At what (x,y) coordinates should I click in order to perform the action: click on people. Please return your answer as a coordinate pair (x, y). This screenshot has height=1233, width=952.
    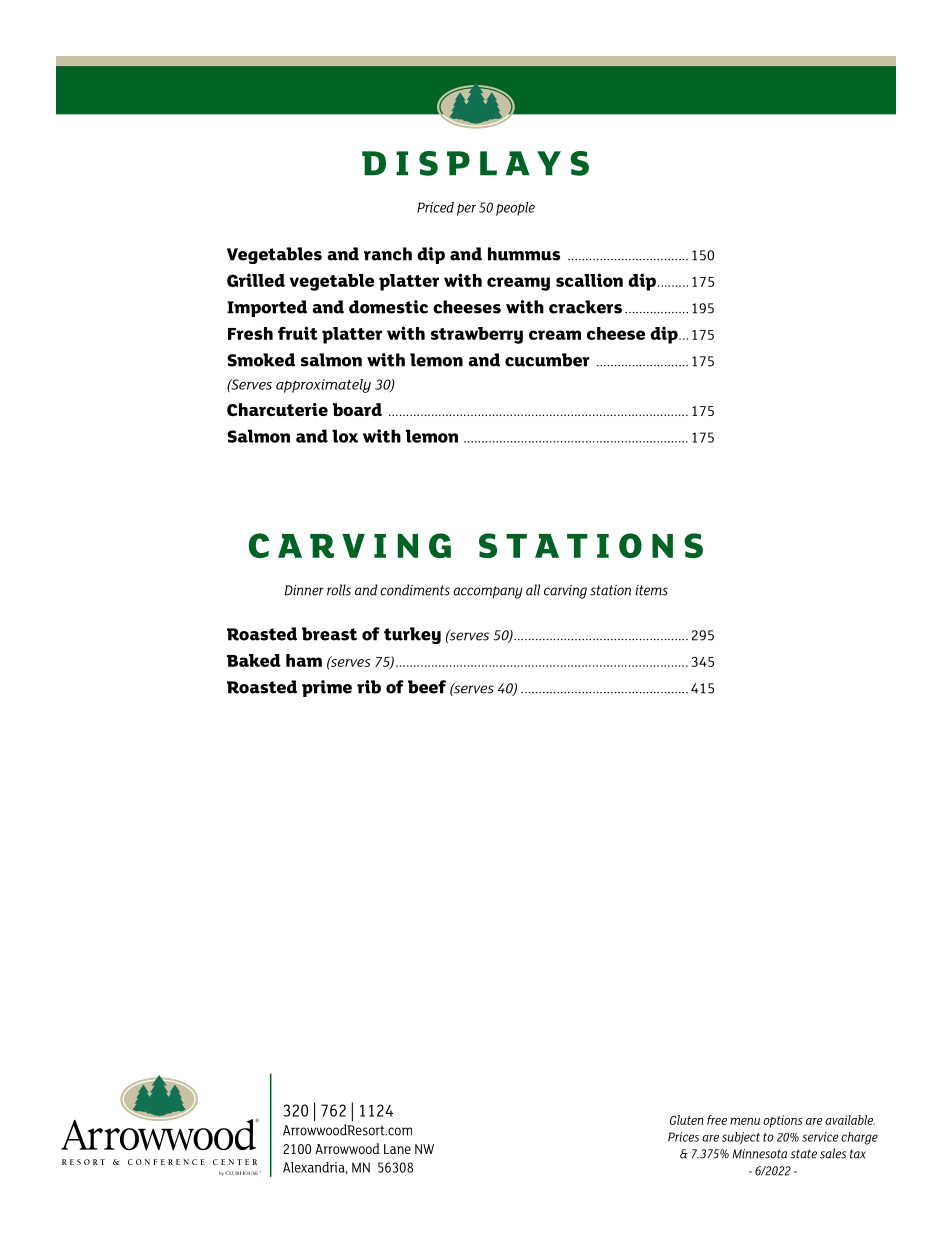
    Looking at the image, I should click on (515, 209).
